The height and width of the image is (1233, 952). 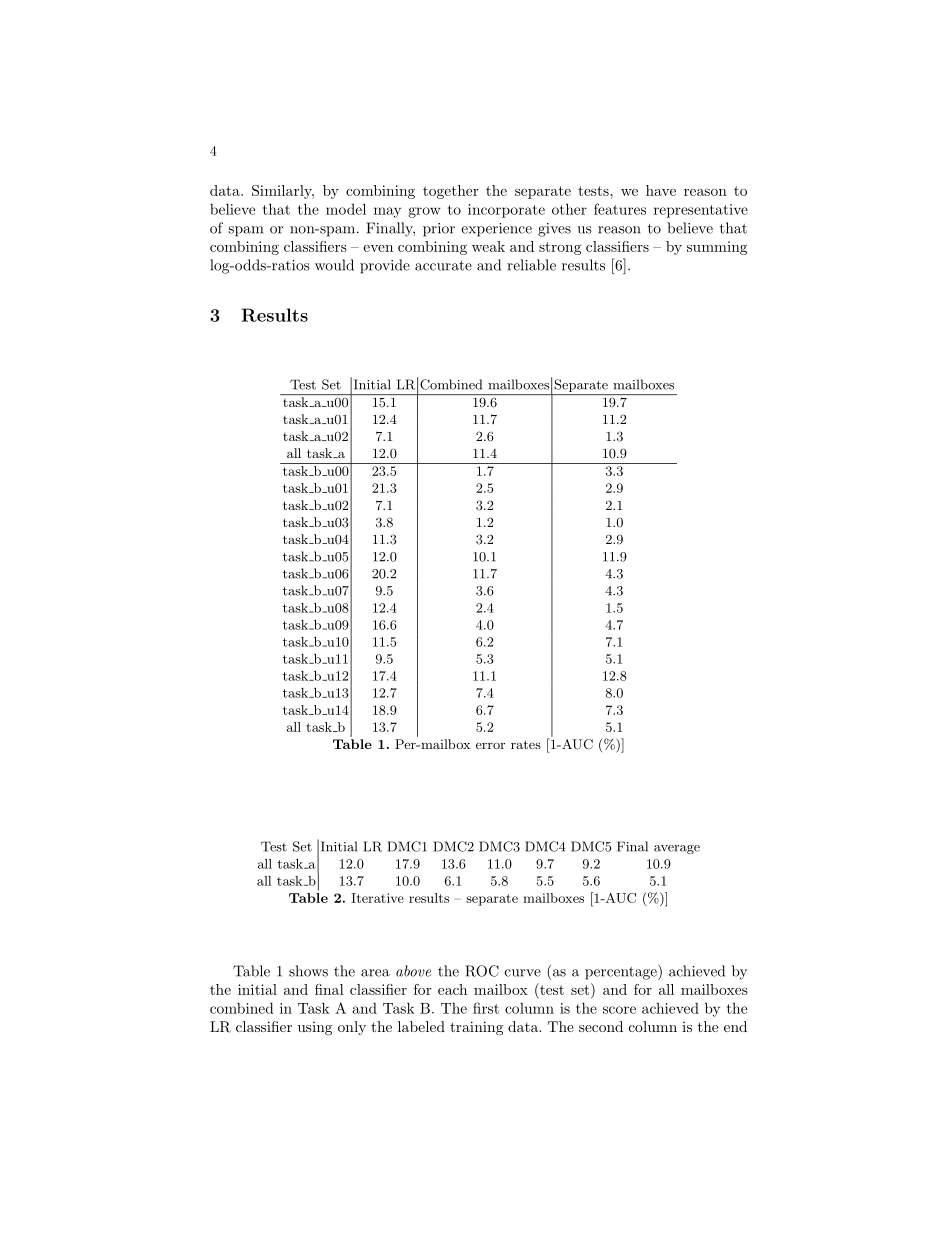 I want to click on rates, so click(x=526, y=744).
